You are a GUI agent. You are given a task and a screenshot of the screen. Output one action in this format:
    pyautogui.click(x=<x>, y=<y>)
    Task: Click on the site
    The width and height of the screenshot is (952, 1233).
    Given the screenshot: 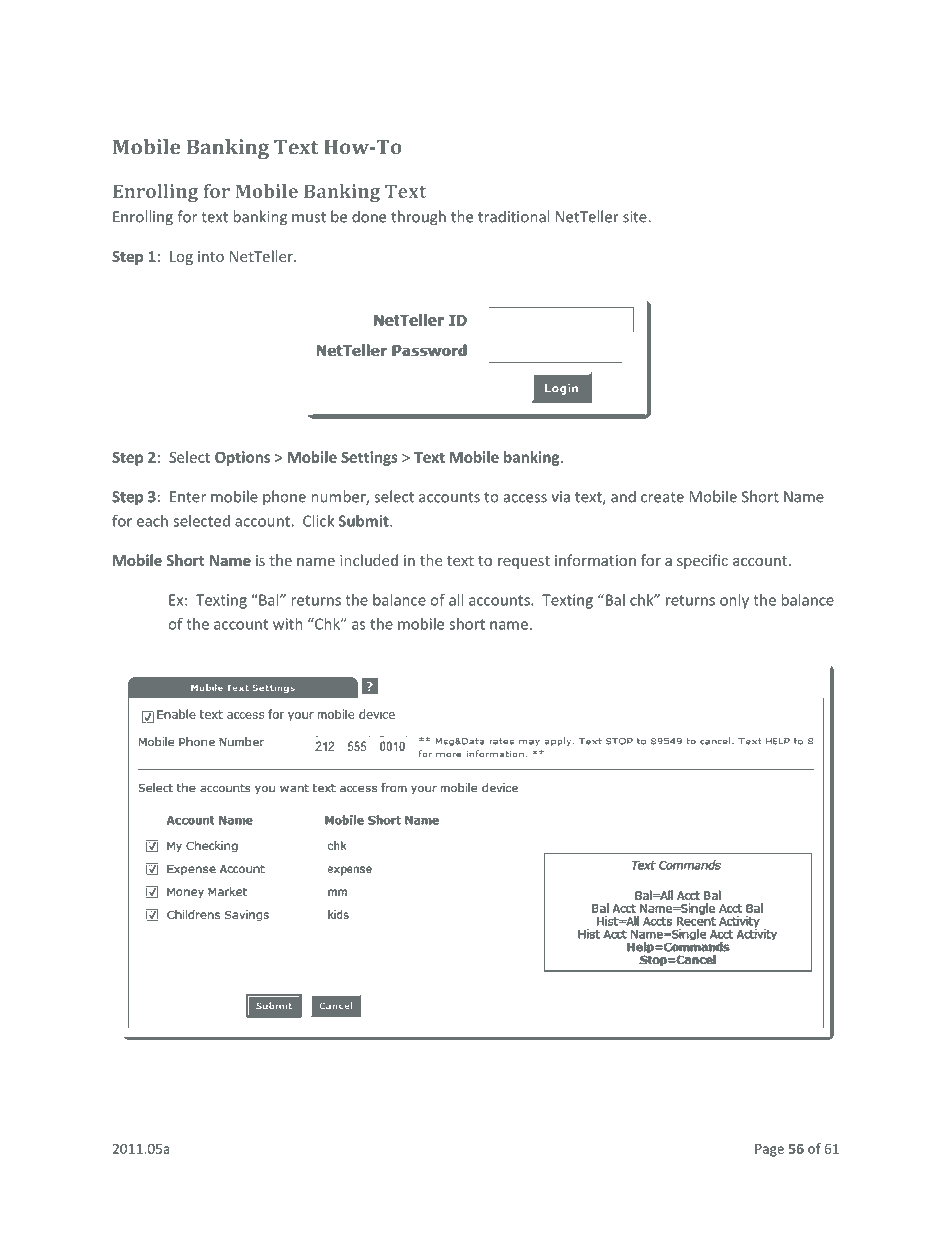 What is the action you would take?
    pyautogui.click(x=635, y=217)
